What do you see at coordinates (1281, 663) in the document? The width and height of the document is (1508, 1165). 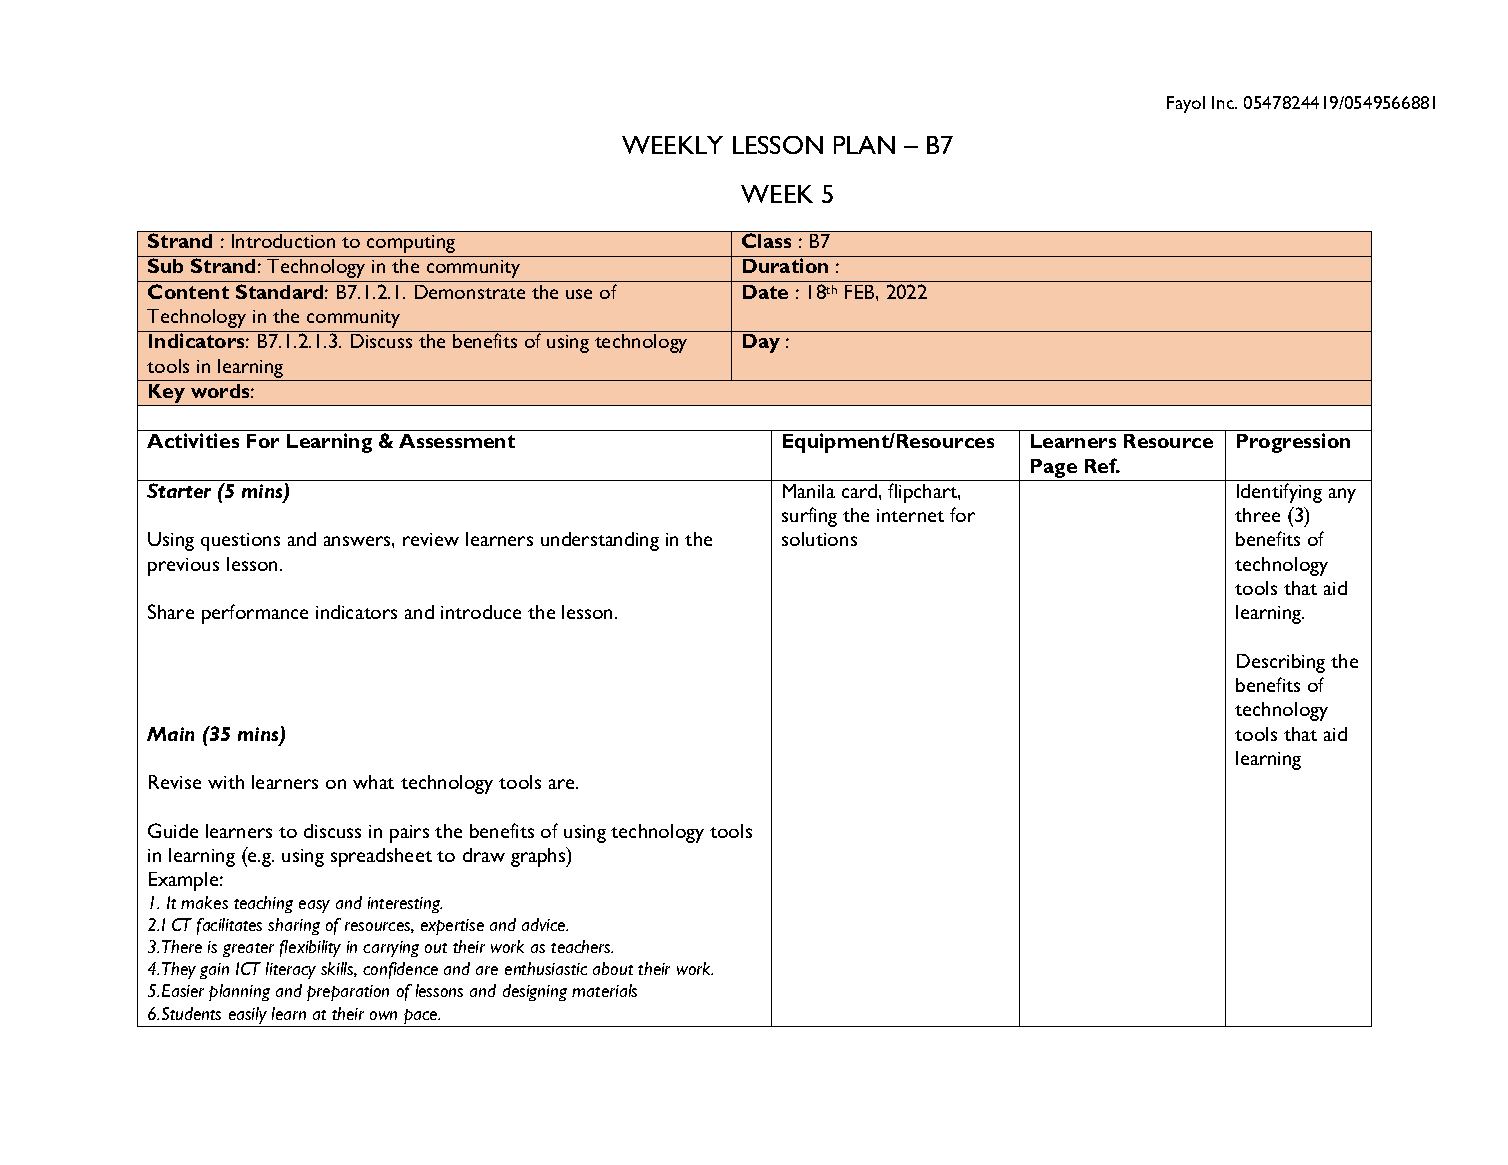 I see `Describing` at bounding box center [1281, 663].
